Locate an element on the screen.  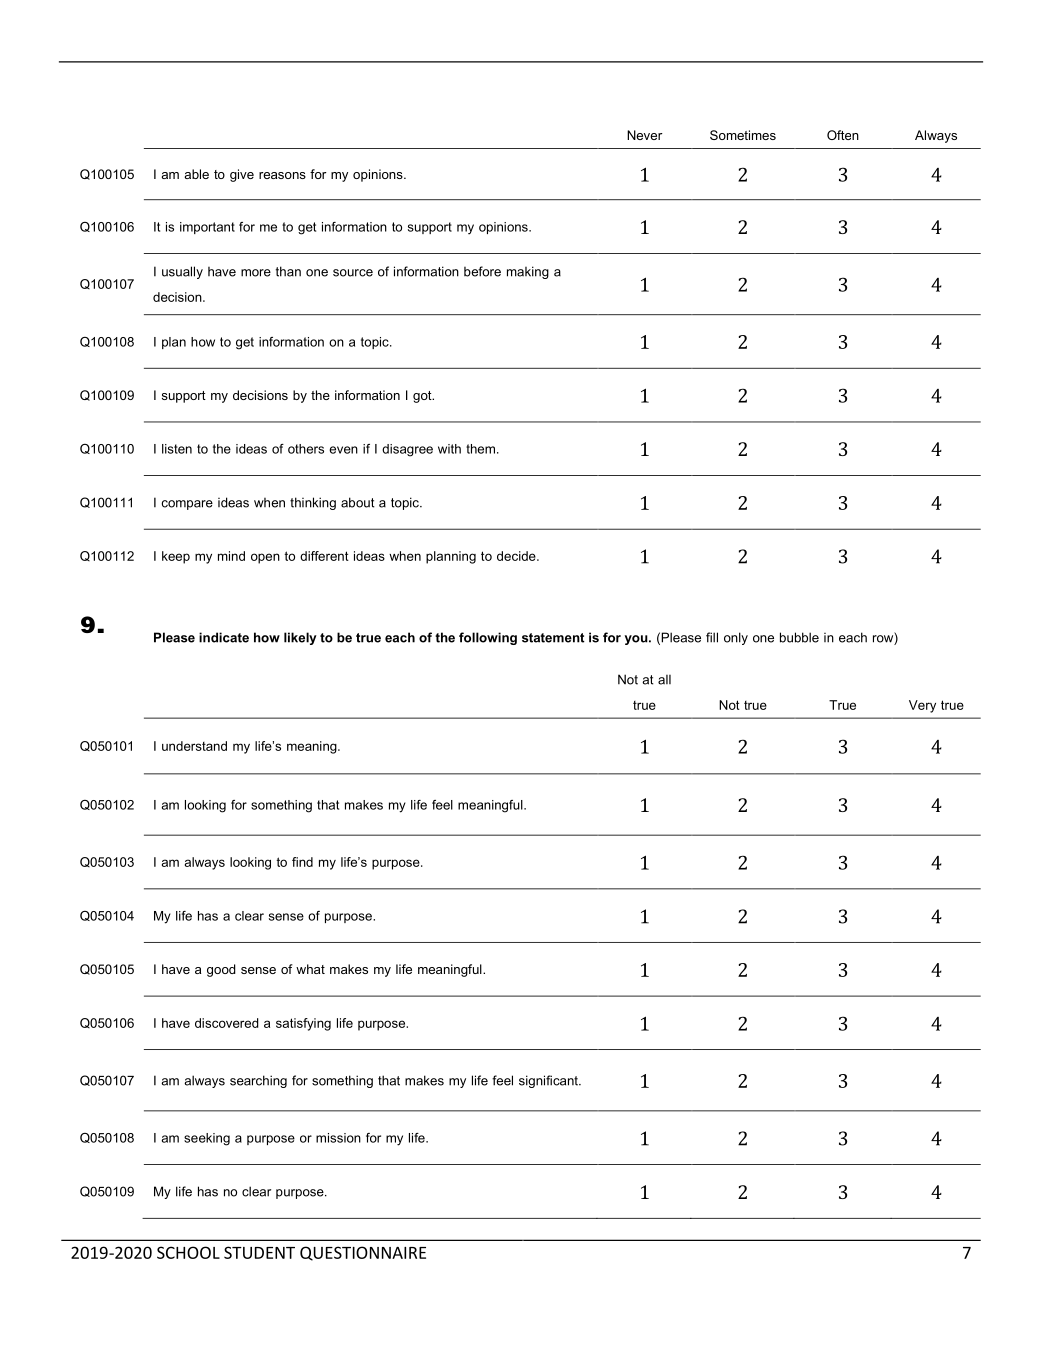
statement is located at coordinates (553, 638).
